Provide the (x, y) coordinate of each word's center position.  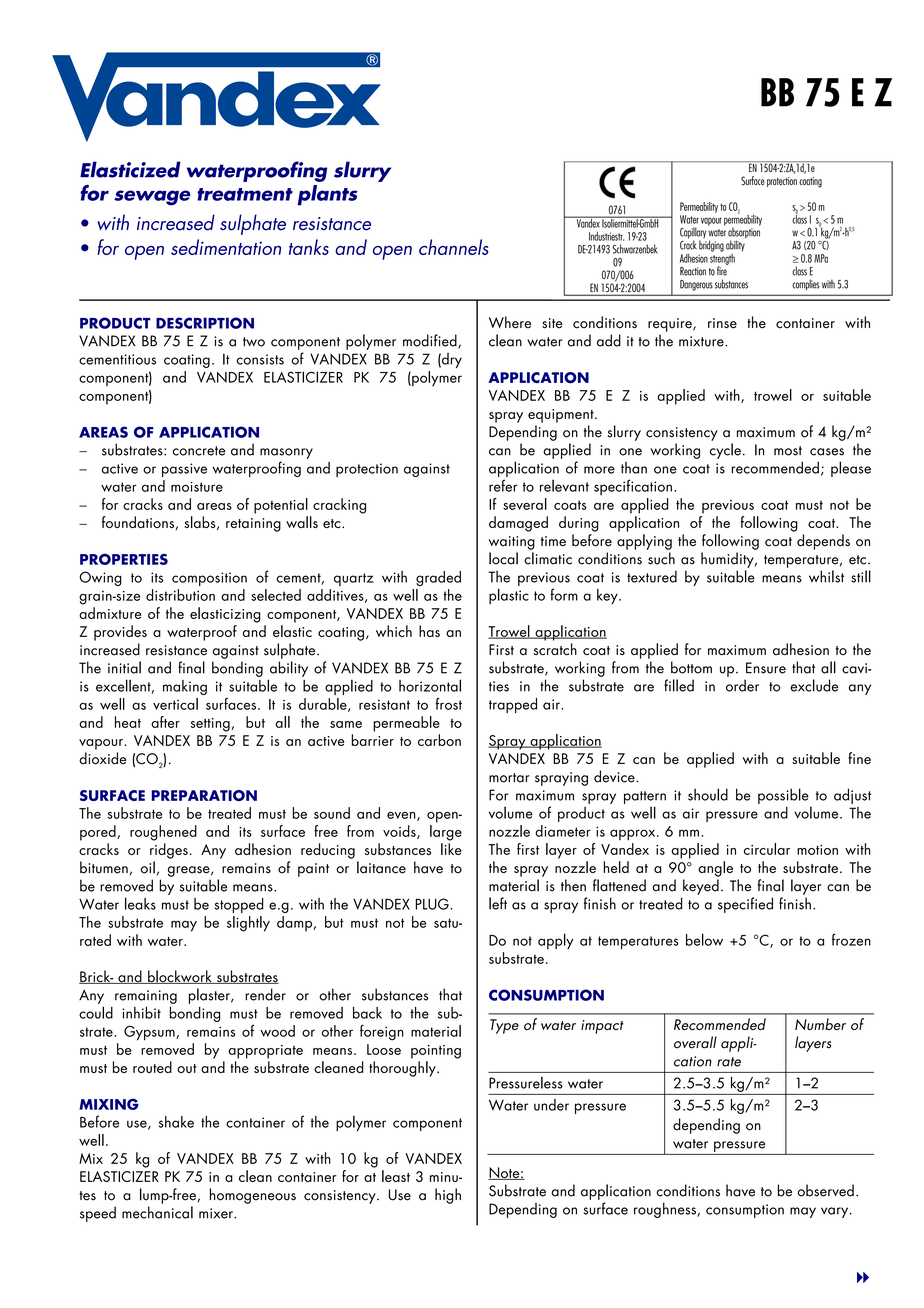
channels (453, 247)
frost (449, 704)
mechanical (157, 1212)
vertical (175, 704)
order (742, 685)
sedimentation (226, 247)
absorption (744, 233)
